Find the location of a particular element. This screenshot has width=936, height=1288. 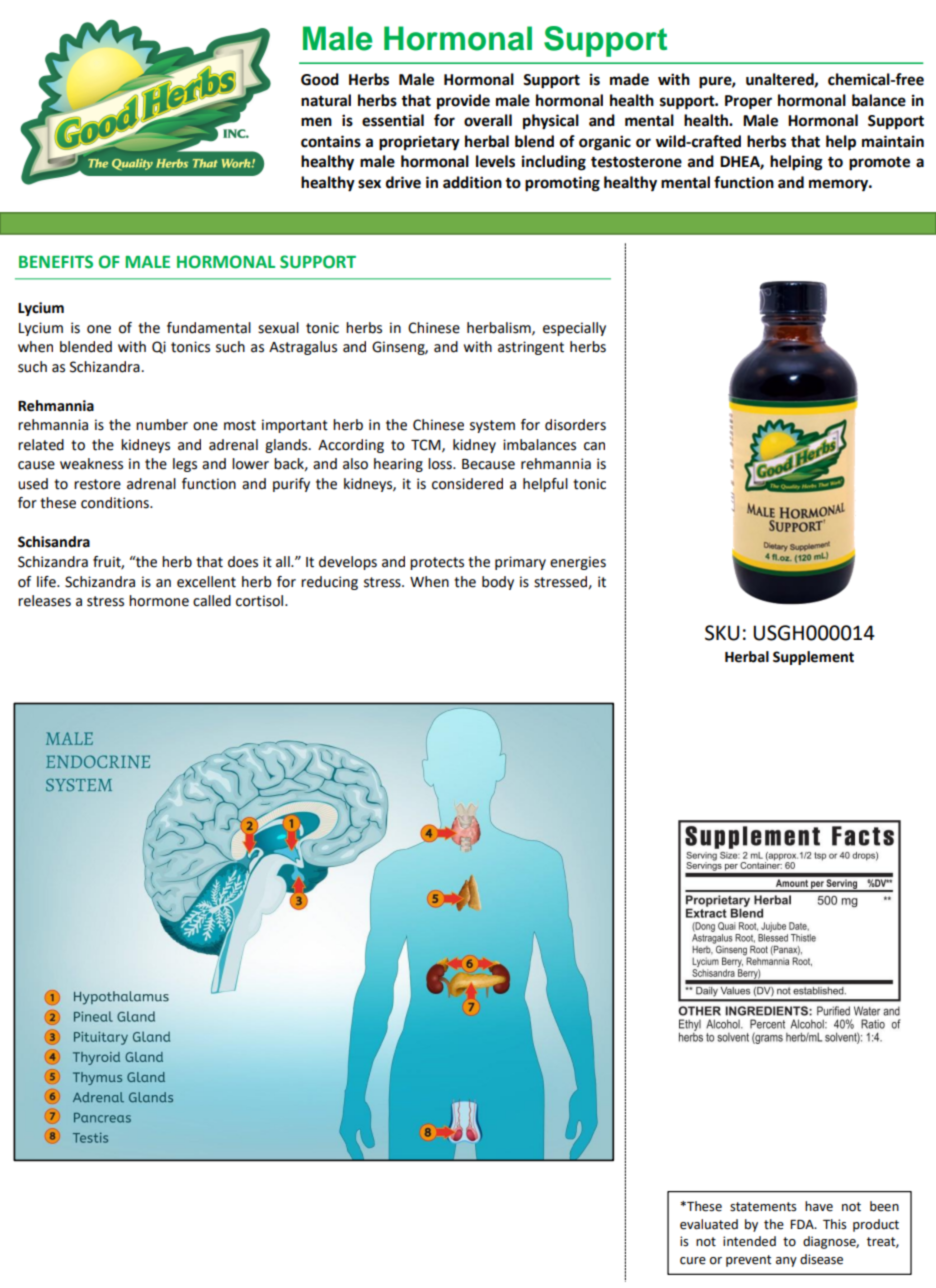

Proper is located at coordinates (748, 102).
